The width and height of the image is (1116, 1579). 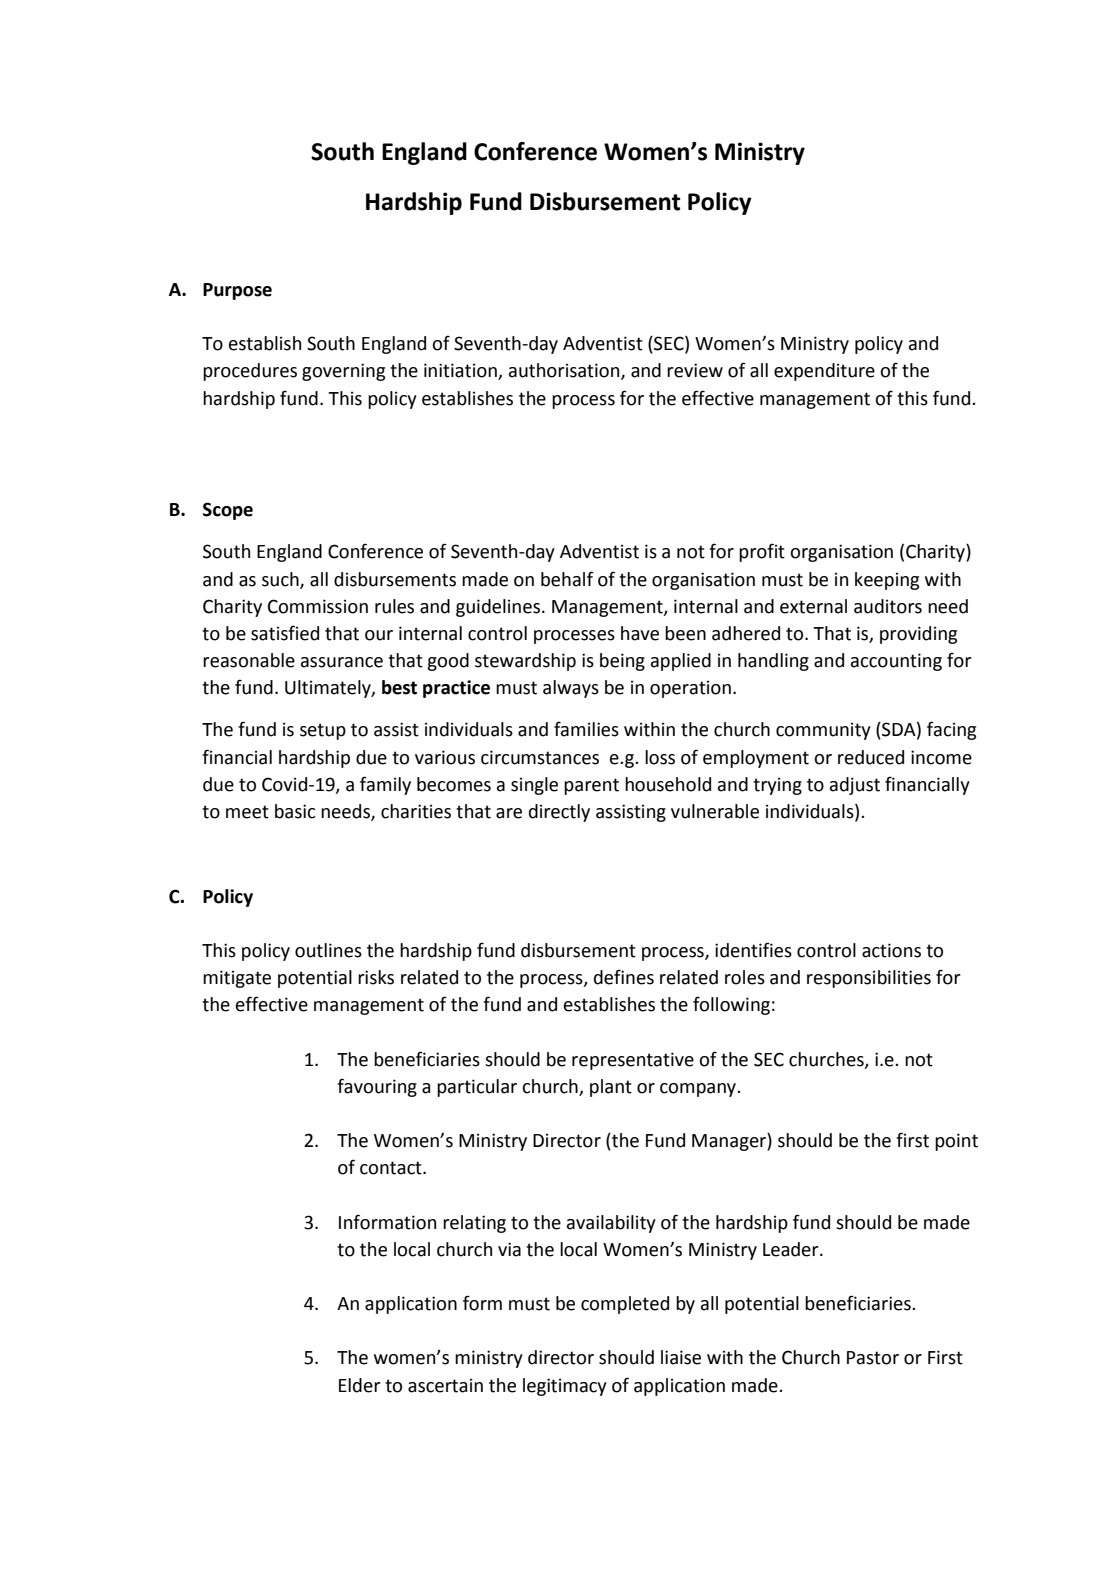 I want to click on adjust, so click(x=855, y=786).
